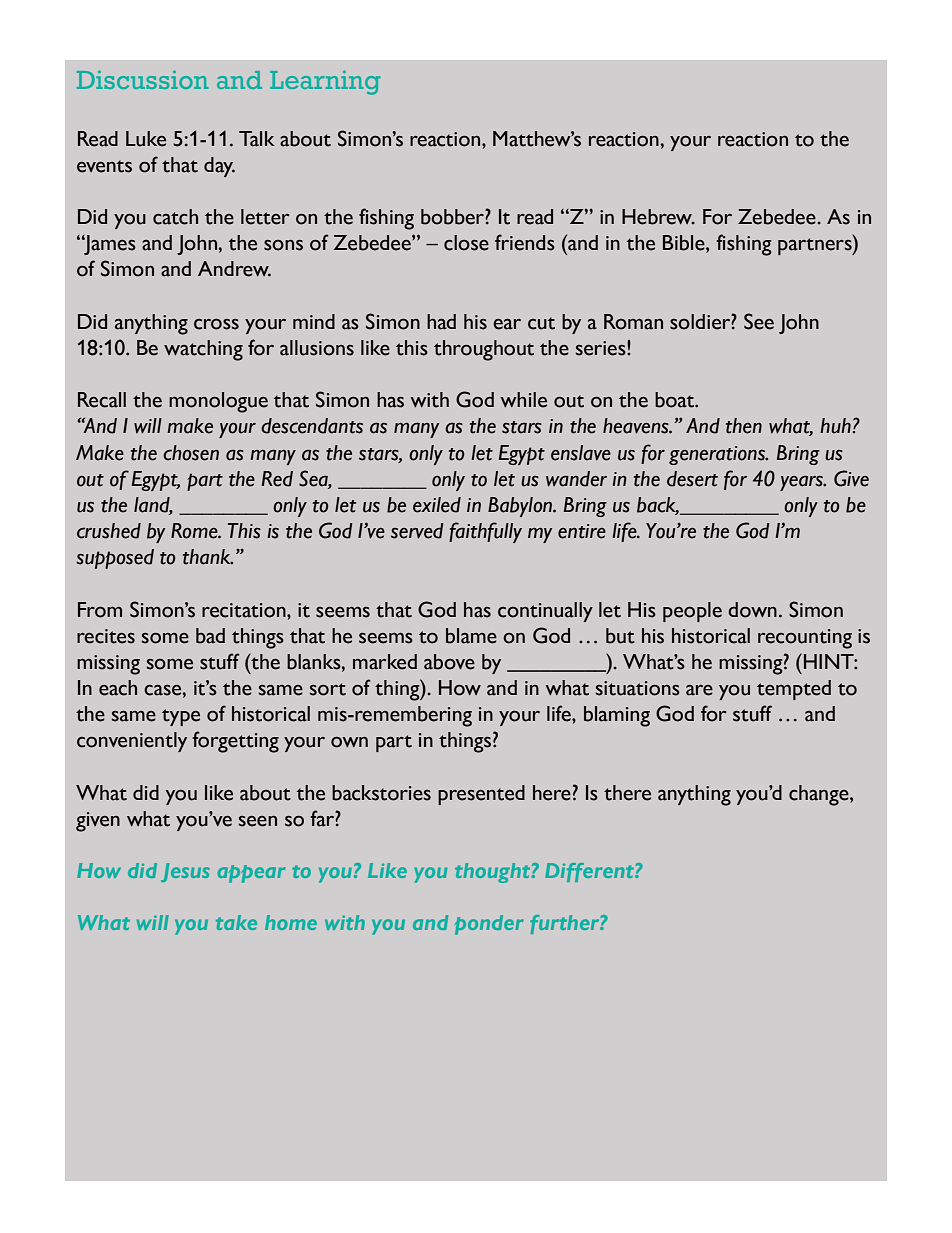  What do you see at coordinates (185, 872) in the screenshot?
I see `Jesus` at bounding box center [185, 872].
